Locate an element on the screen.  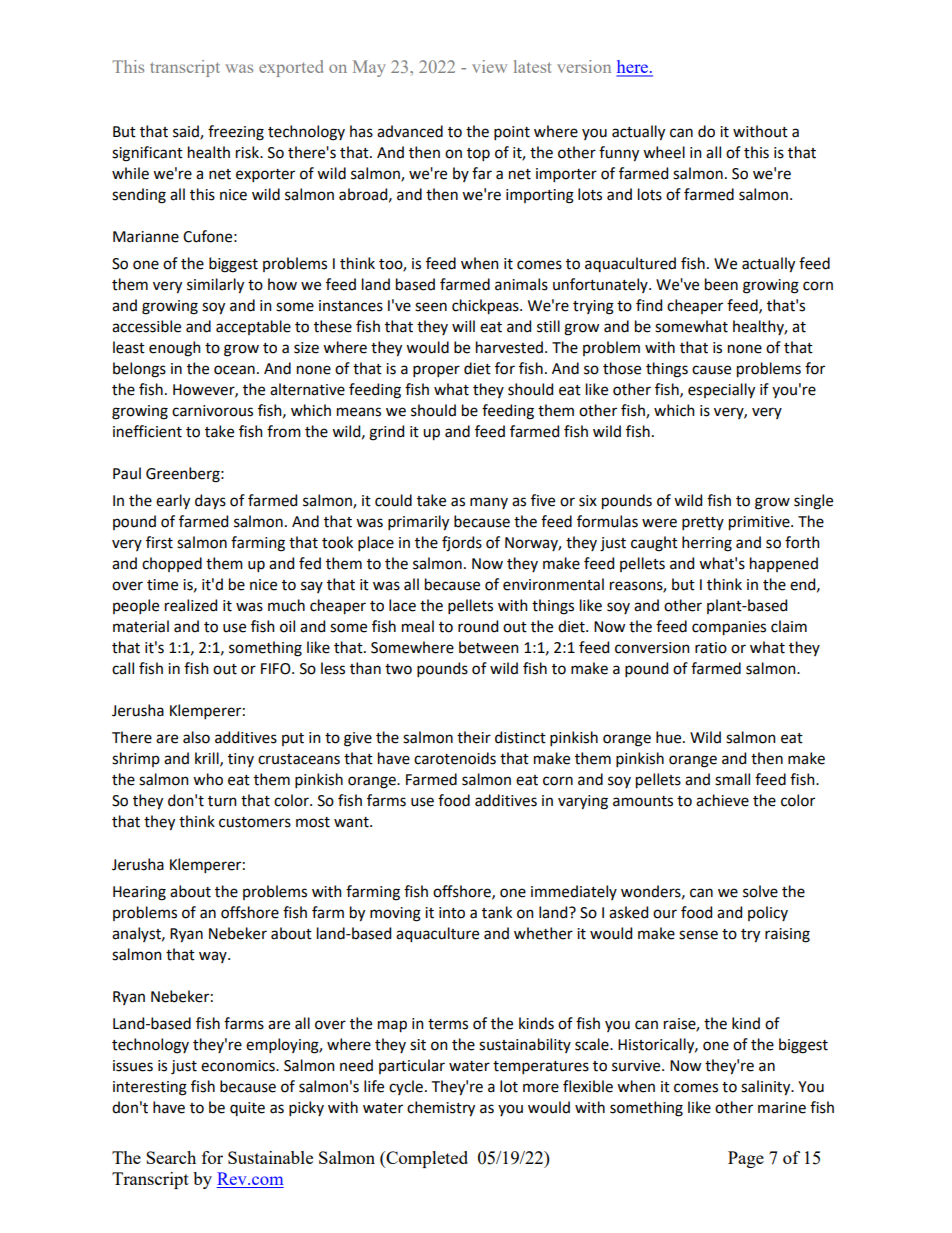
said is located at coordinates (187, 132).
